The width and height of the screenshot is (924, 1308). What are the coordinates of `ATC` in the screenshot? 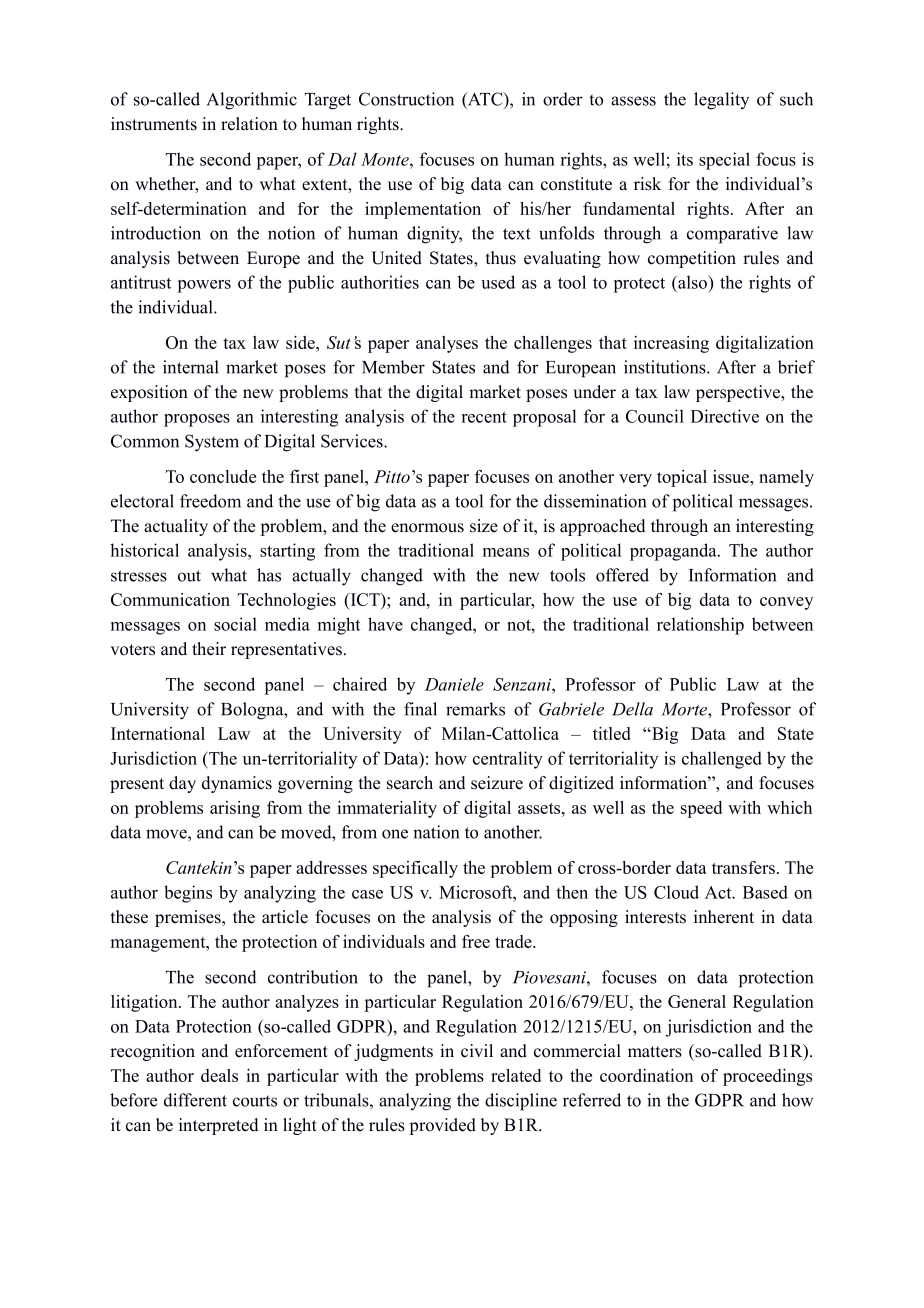 It's located at (485, 99).
